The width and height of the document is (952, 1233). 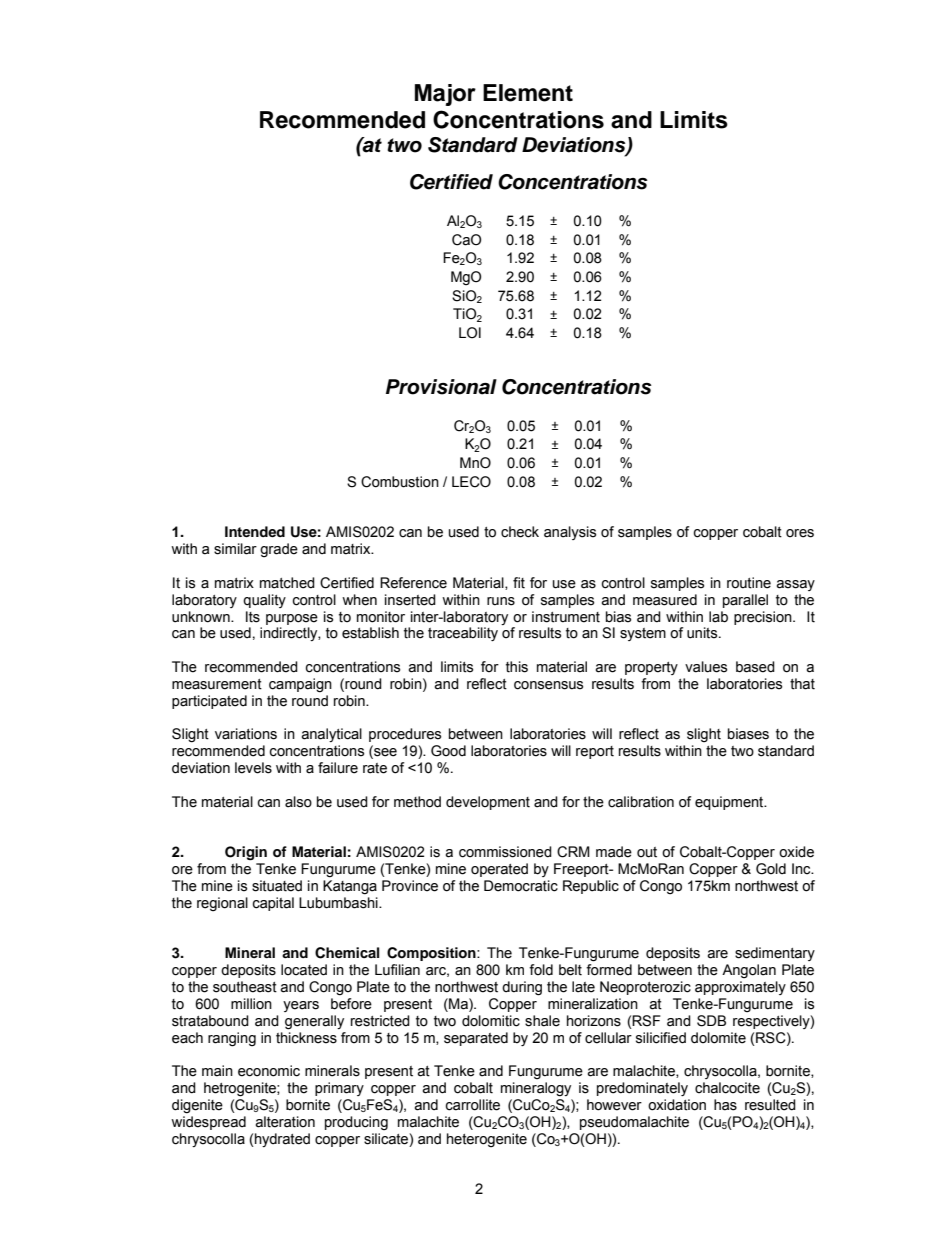 What do you see at coordinates (528, 93) in the document?
I see `Element` at bounding box center [528, 93].
